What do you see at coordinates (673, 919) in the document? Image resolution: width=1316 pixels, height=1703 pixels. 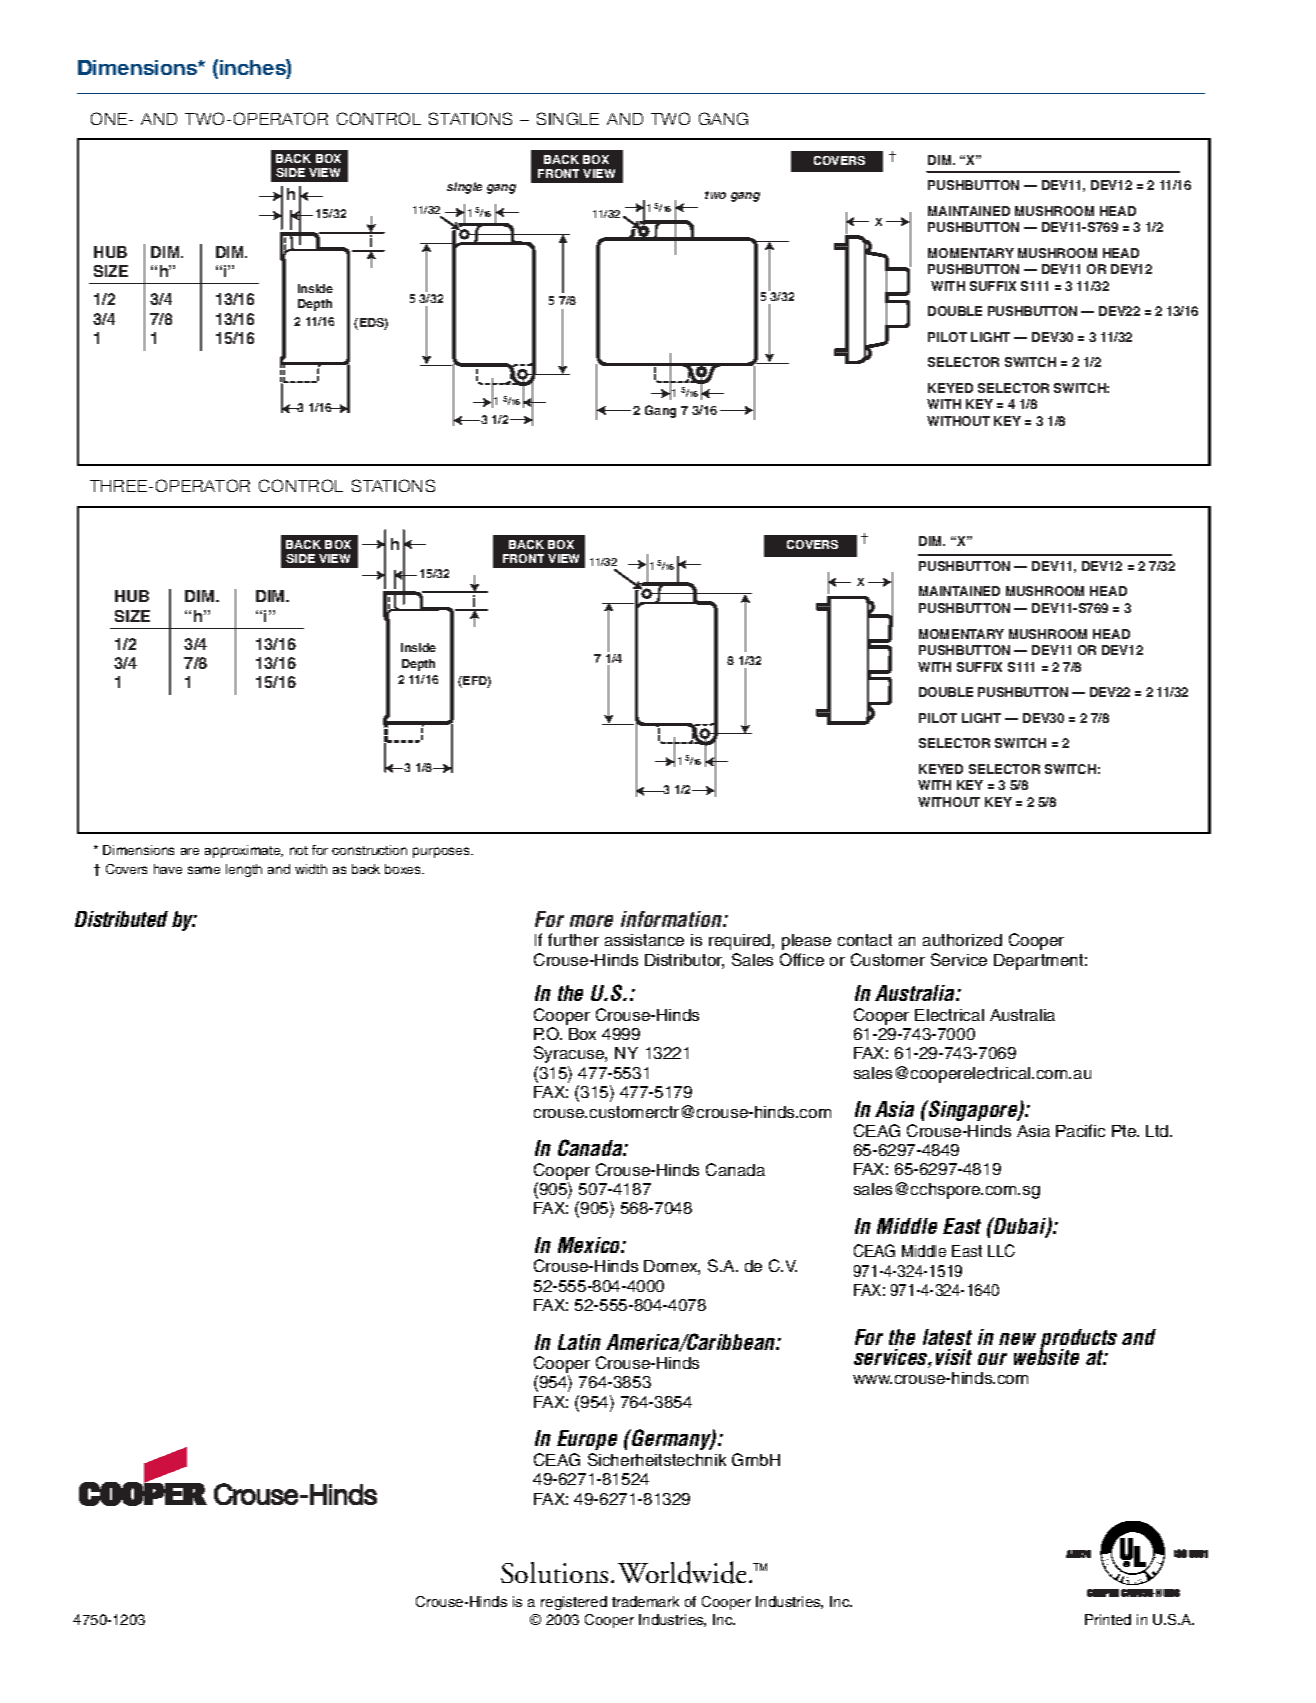 I see `information` at bounding box center [673, 919].
